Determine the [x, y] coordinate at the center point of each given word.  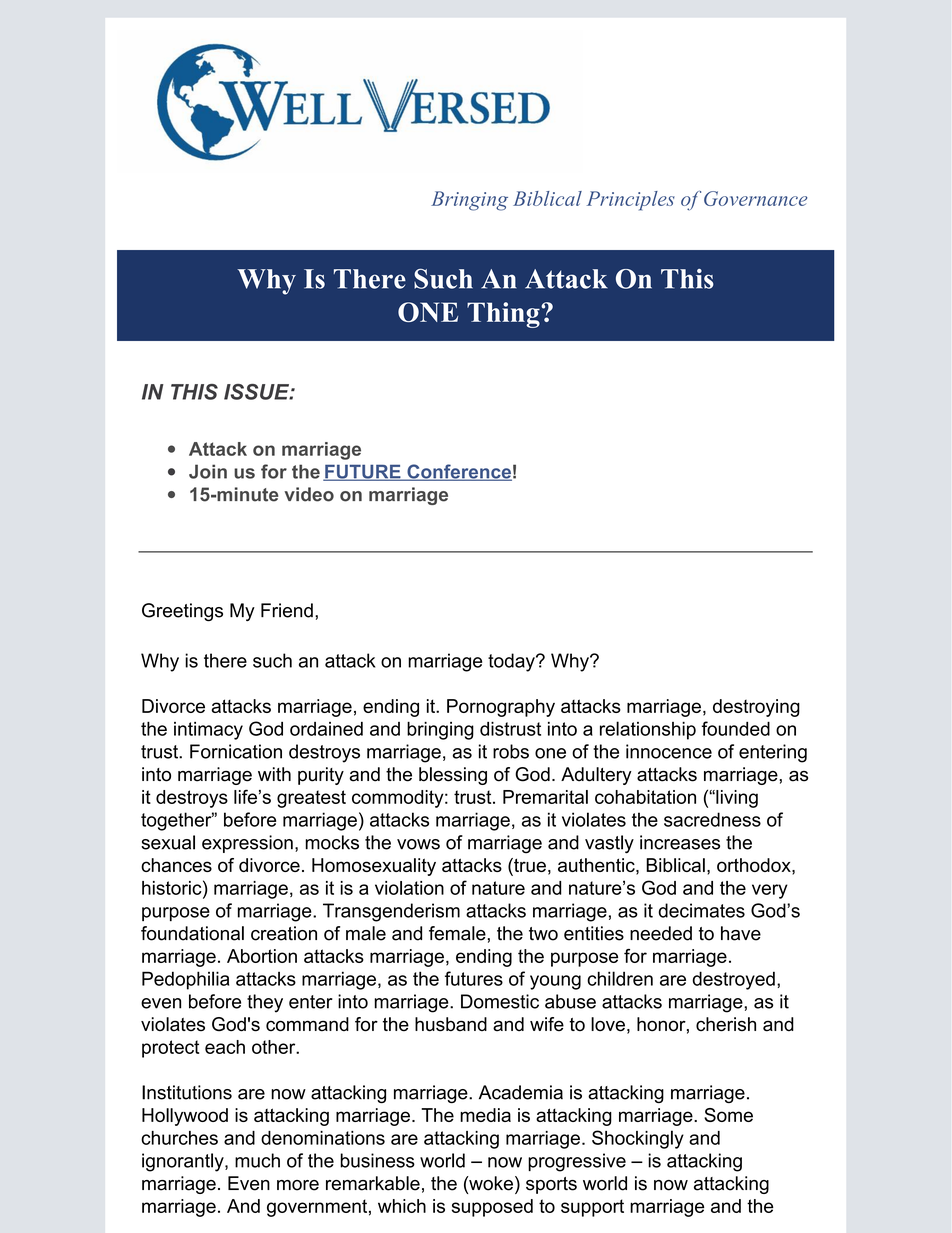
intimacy [208, 731]
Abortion [262, 956]
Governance [755, 198]
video [309, 494]
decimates [701, 910]
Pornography [501, 708]
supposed [492, 1208]
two [543, 934]
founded [736, 728]
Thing [504, 315]
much [257, 1160]
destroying [756, 708]
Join [208, 471]
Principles [631, 201]
